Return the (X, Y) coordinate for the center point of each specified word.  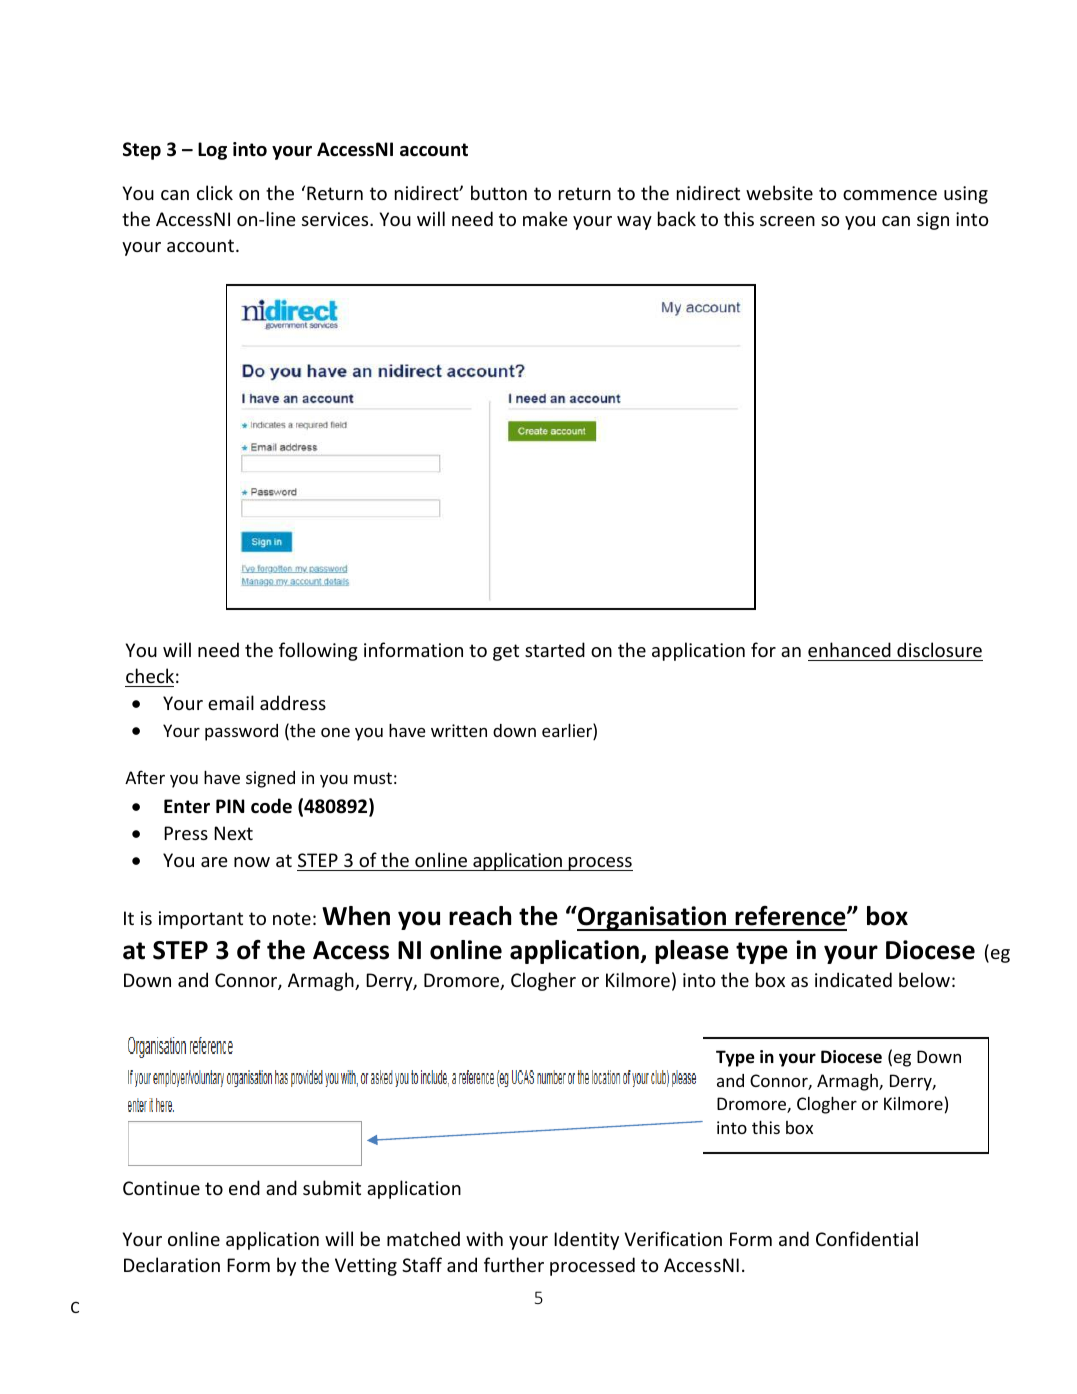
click (215, 192)
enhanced (849, 649)
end (244, 1187)
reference (791, 916)
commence (890, 195)
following (318, 651)
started (555, 649)
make (545, 218)
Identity (586, 1240)
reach (480, 916)
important (201, 920)
